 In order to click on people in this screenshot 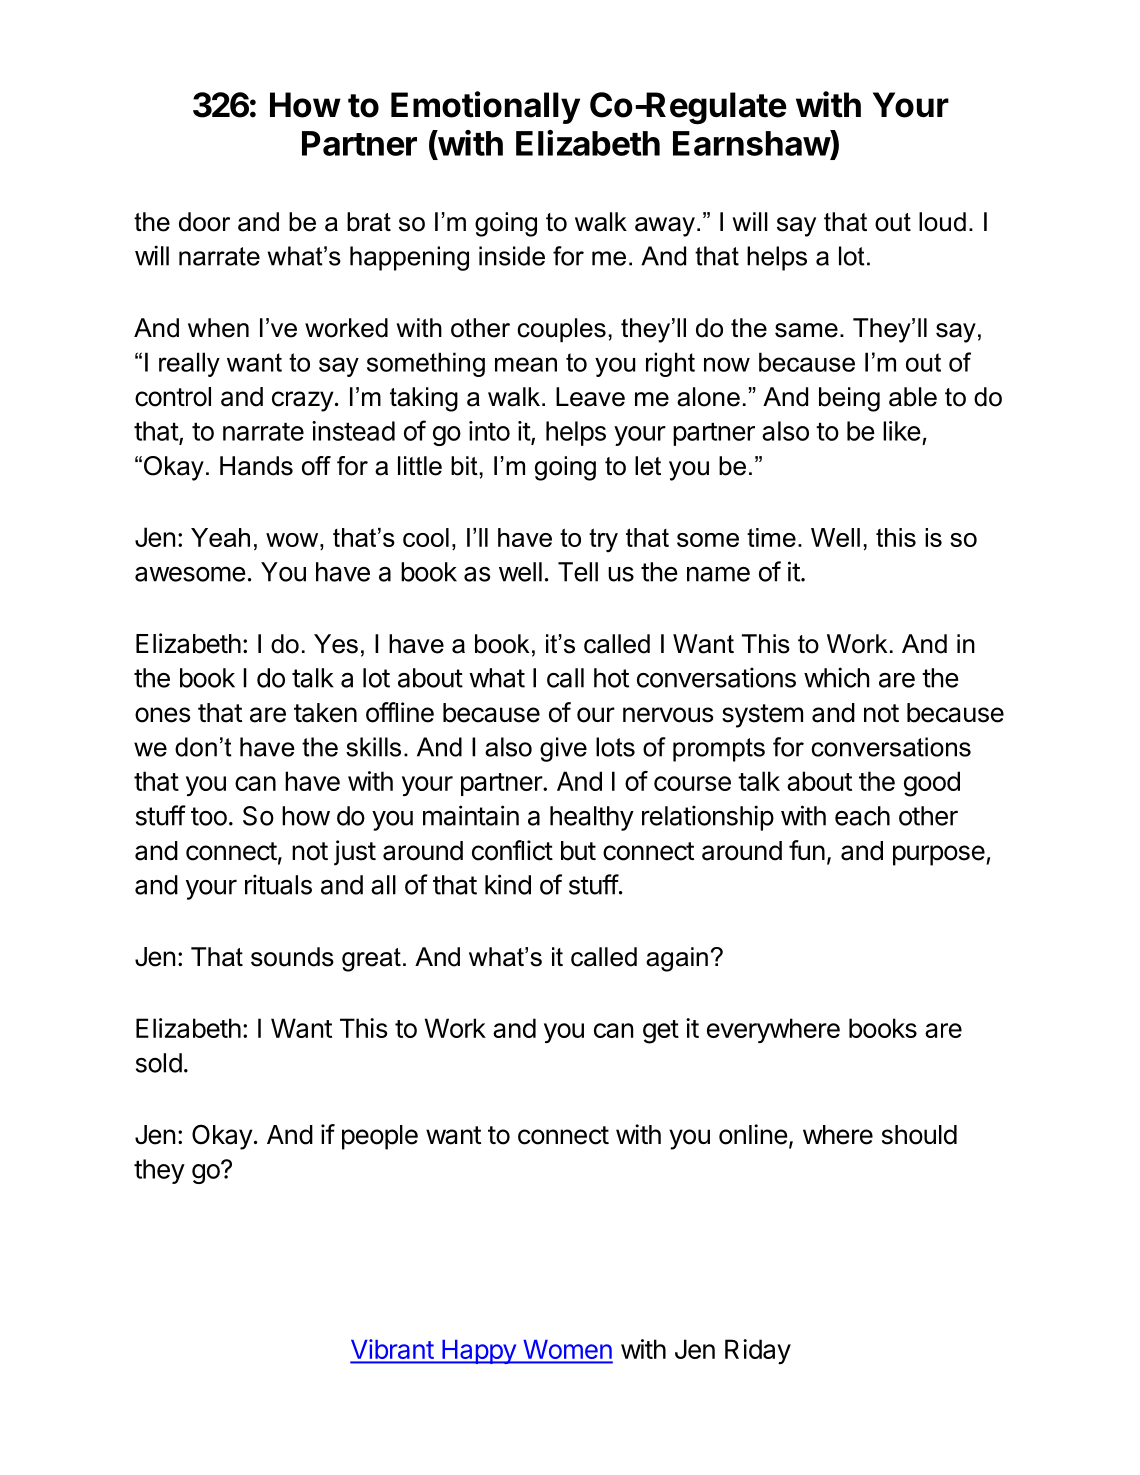, I will do `click(380, 1137)`.
